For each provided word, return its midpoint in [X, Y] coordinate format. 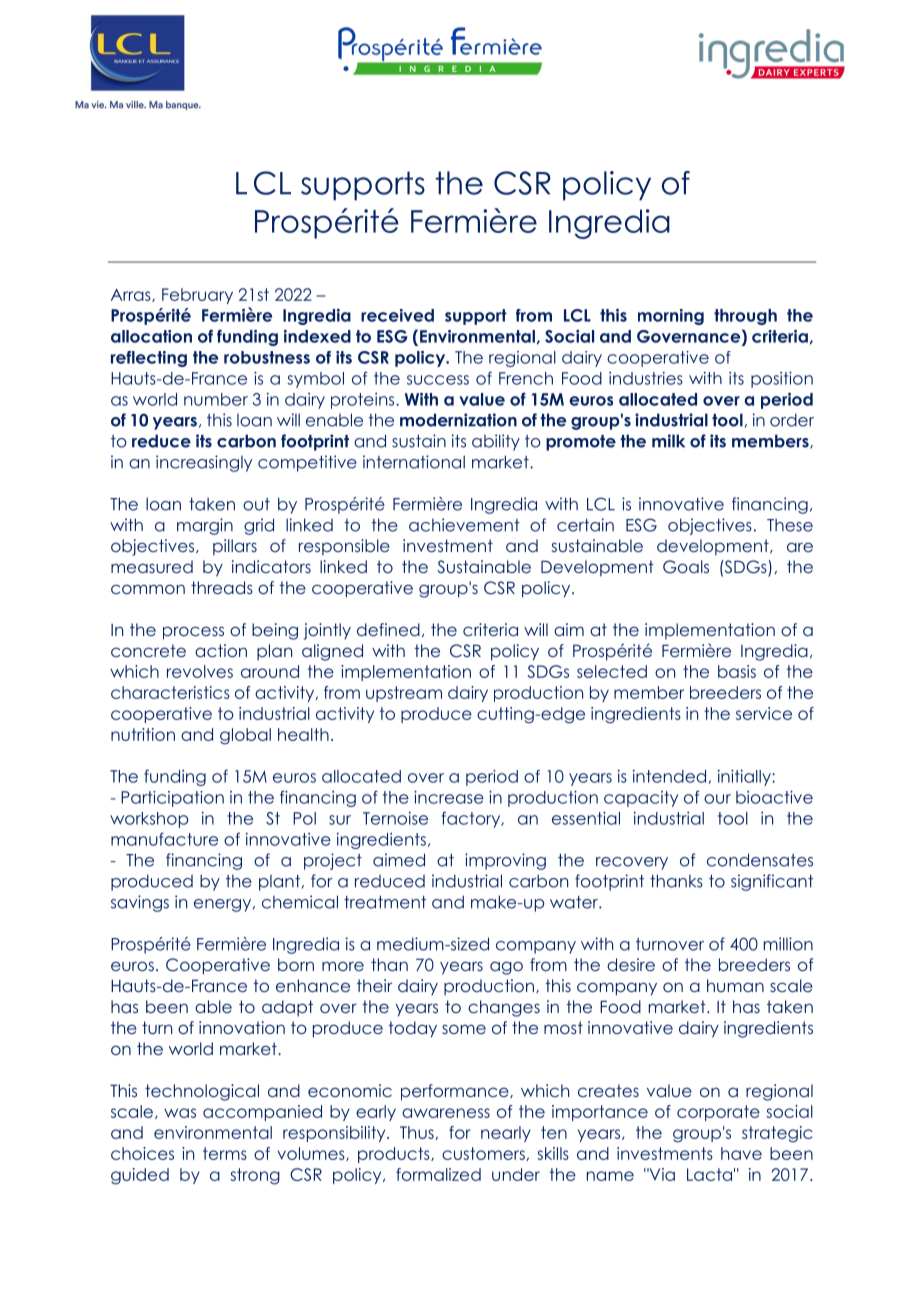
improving [505, 861]
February [197, 296]
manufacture [164, 839]
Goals [686, 567]
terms [225, 1153]
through [745, 317]
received [397, 315]
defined [388, 629]
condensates [760, 860]
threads [222, 587]
